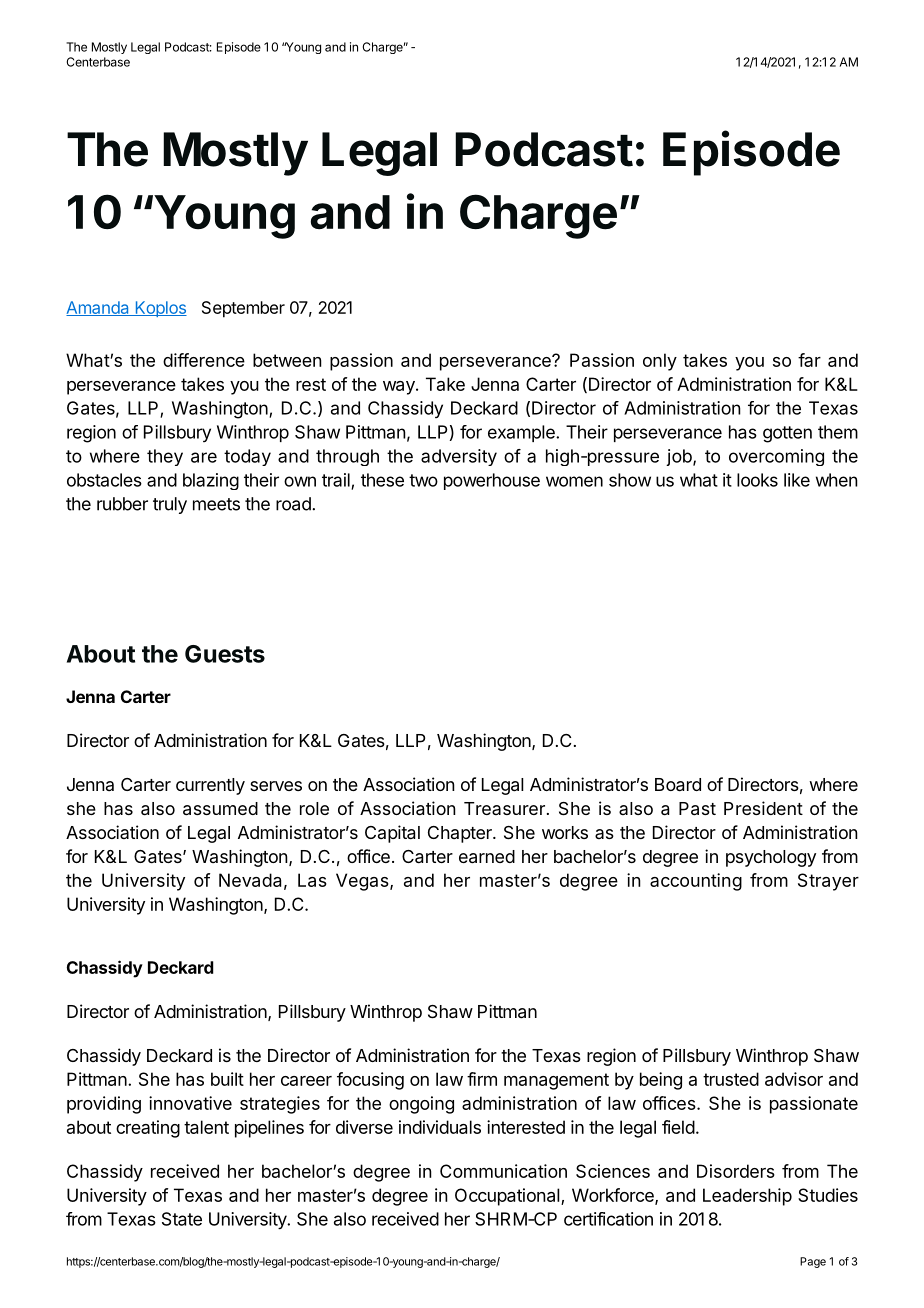 The image size is (924, 1308). Describe the element at coordinates (757, 480) in the image. I see `looks` at that location.
